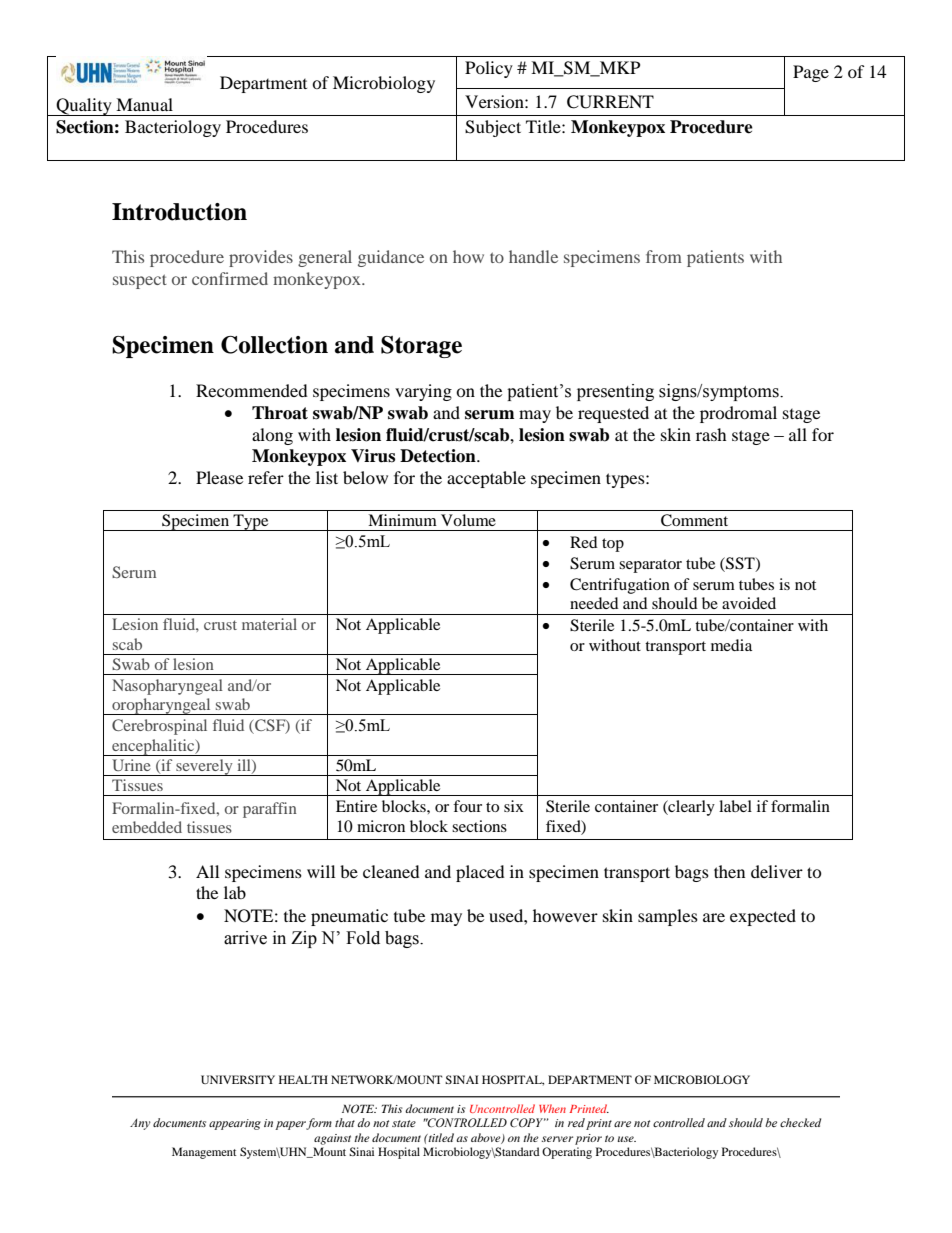  What do you see at coordinates (269, 624) in the screenshot?
I see `material` at bounding box center [269, 624].
